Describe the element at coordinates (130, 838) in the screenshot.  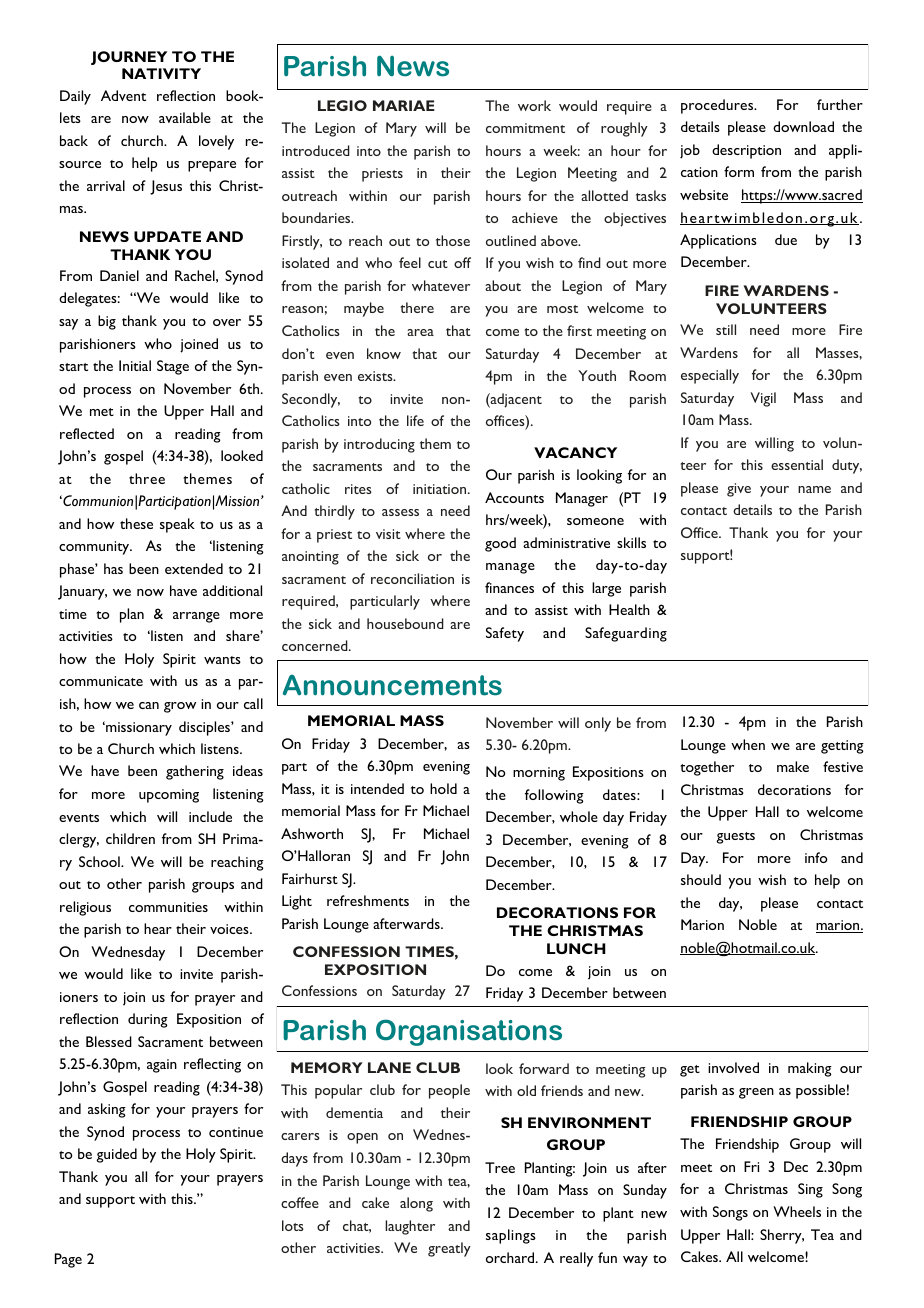
I see `children` at that location.
